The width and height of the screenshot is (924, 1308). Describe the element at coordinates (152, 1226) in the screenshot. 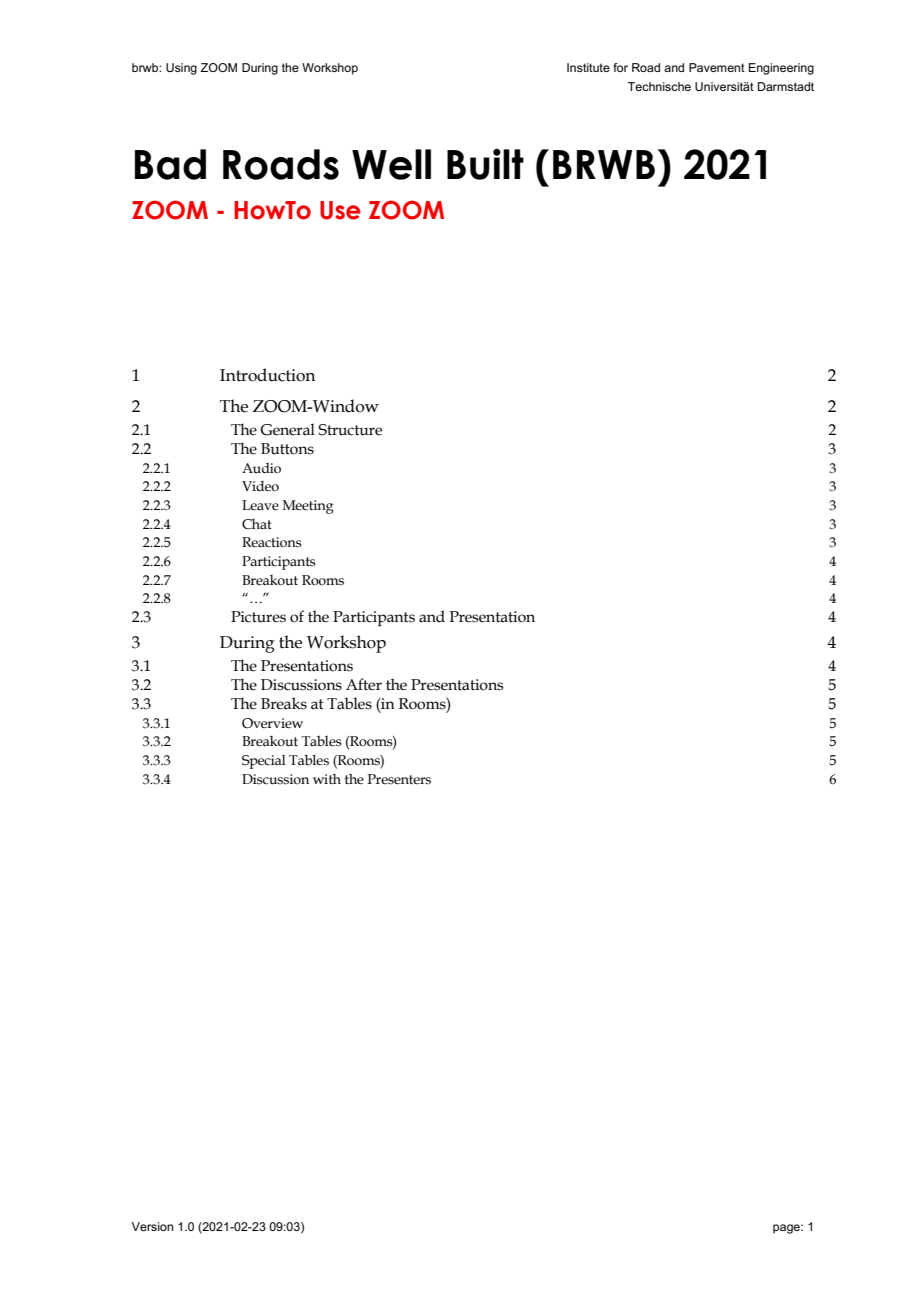

I see `Version` at that location.
